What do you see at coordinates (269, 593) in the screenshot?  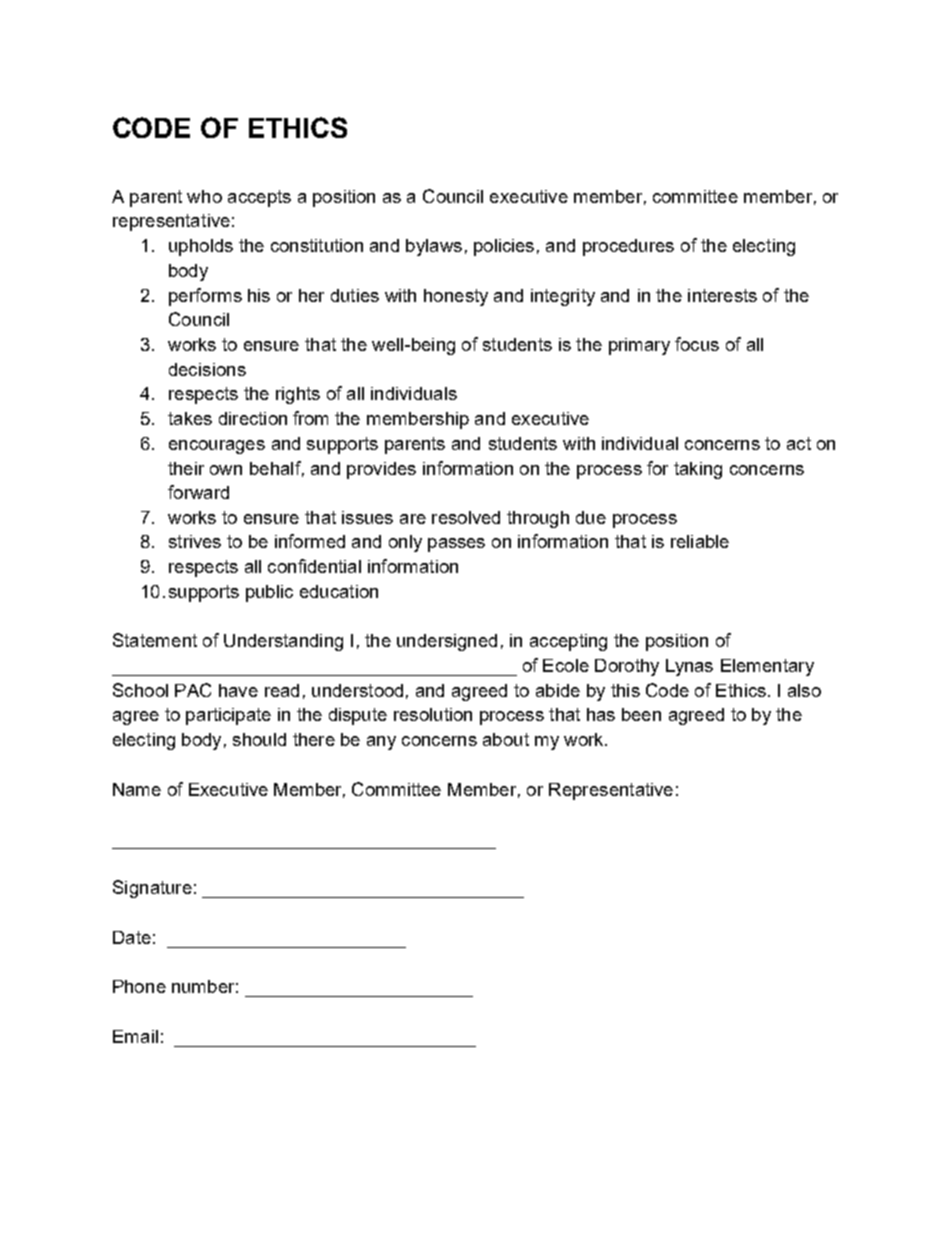 I see `public` at bounding box center [269, 593].
